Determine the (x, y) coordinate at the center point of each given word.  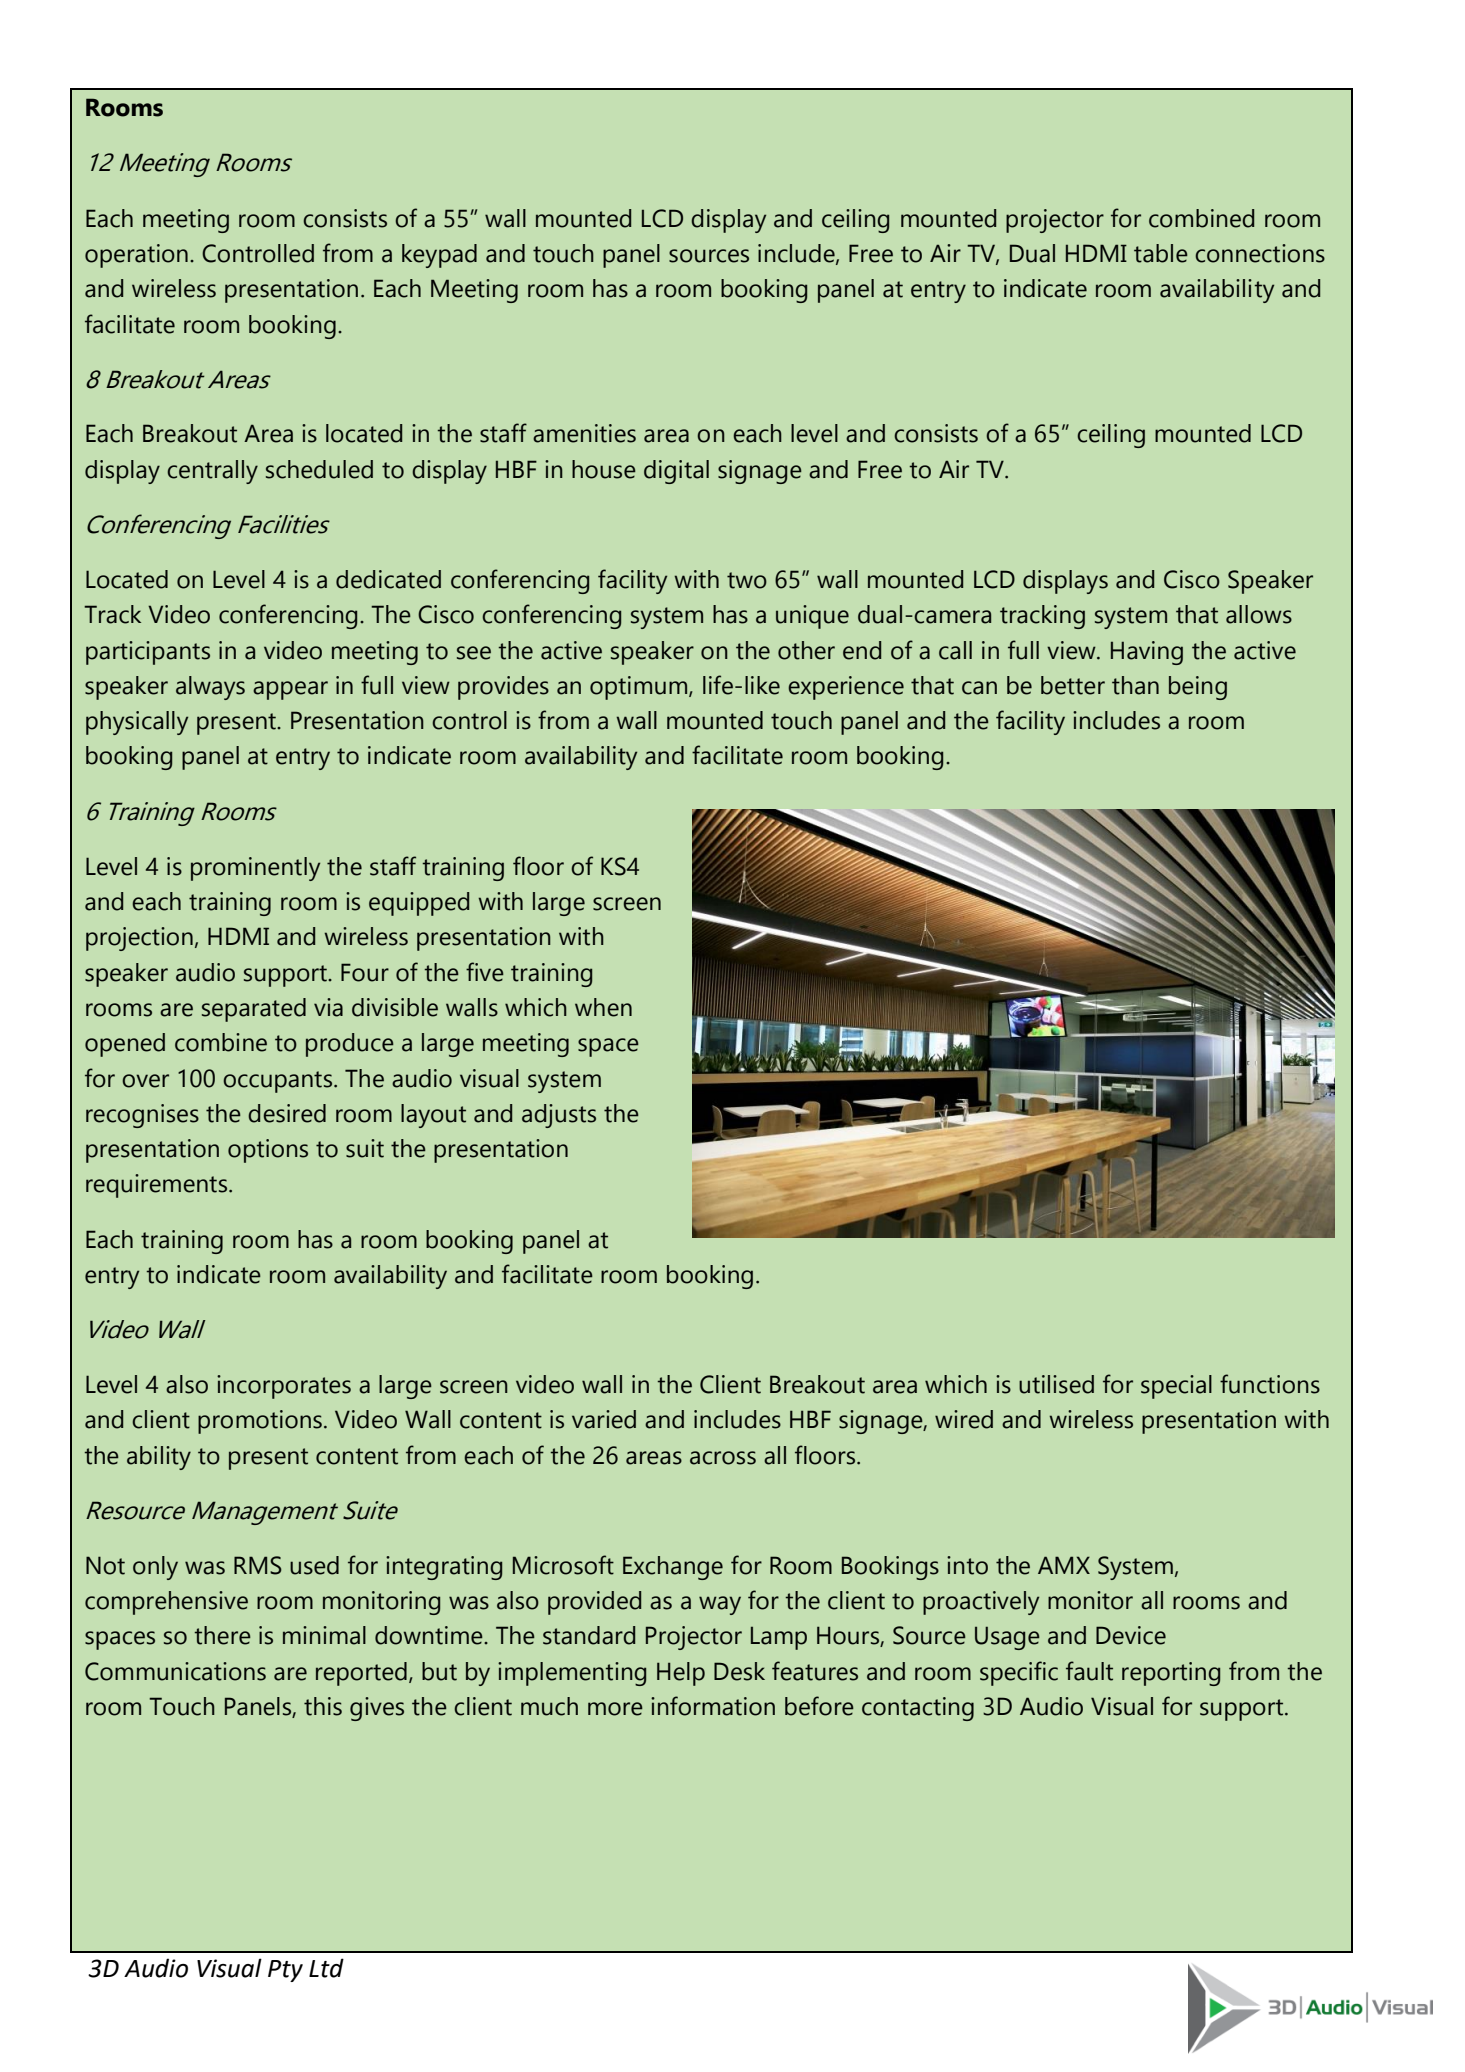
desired (287, 1113)
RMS (258, 1565)
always (210, 688)
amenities (584, 433)
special (1176, 1387)
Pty (285, 1971)
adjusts (559, 1116)
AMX (1064, 1565)
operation (136, 256)
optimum (640, 688)
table (1161, 253)
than (1135, 685)
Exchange (673, 1568)
